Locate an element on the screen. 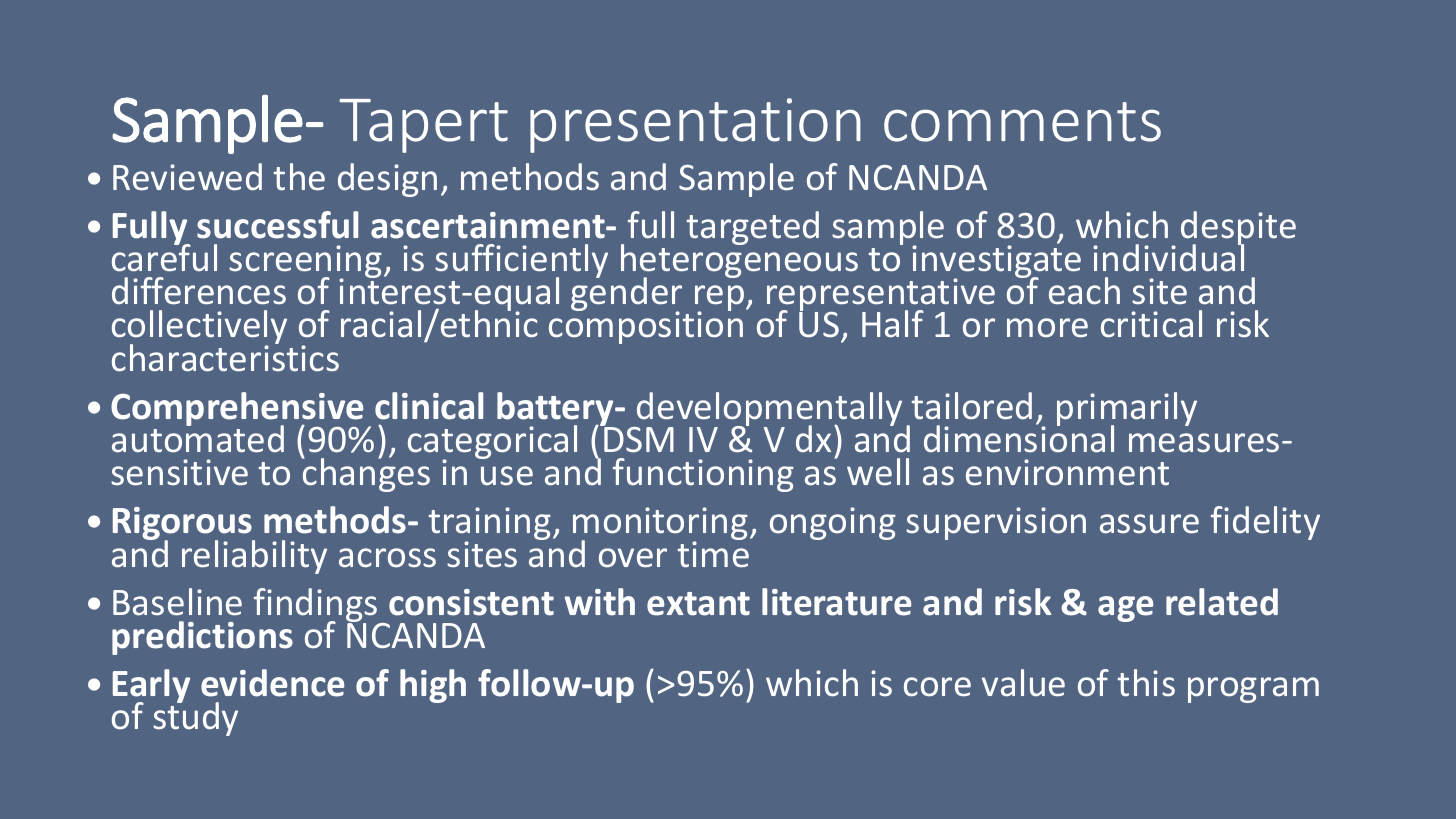 Image resolution: width=1456 pixels, height=819 pixels. primarily is located at coordinates (1127, 410).
